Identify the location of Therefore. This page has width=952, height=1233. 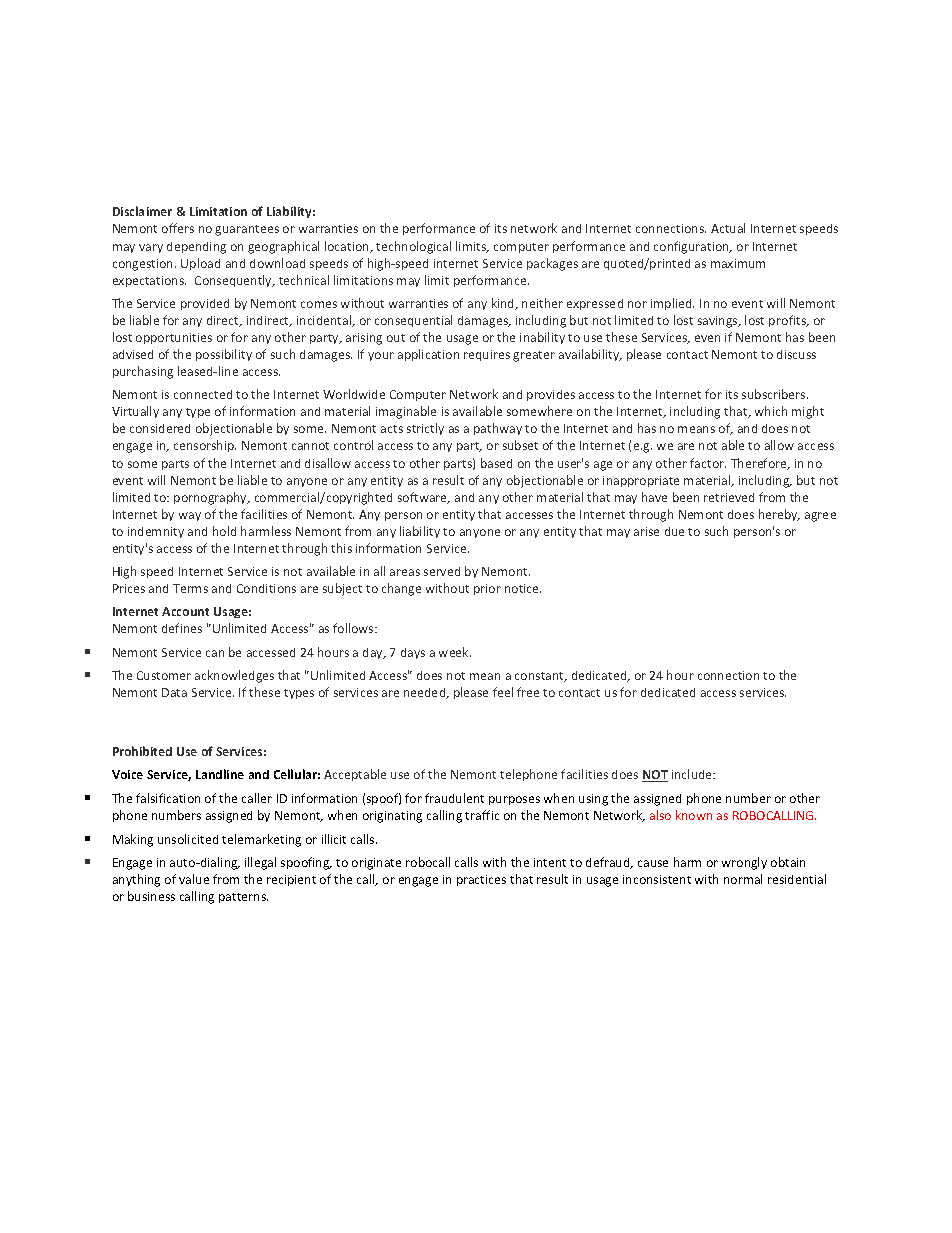
(760, 464).
